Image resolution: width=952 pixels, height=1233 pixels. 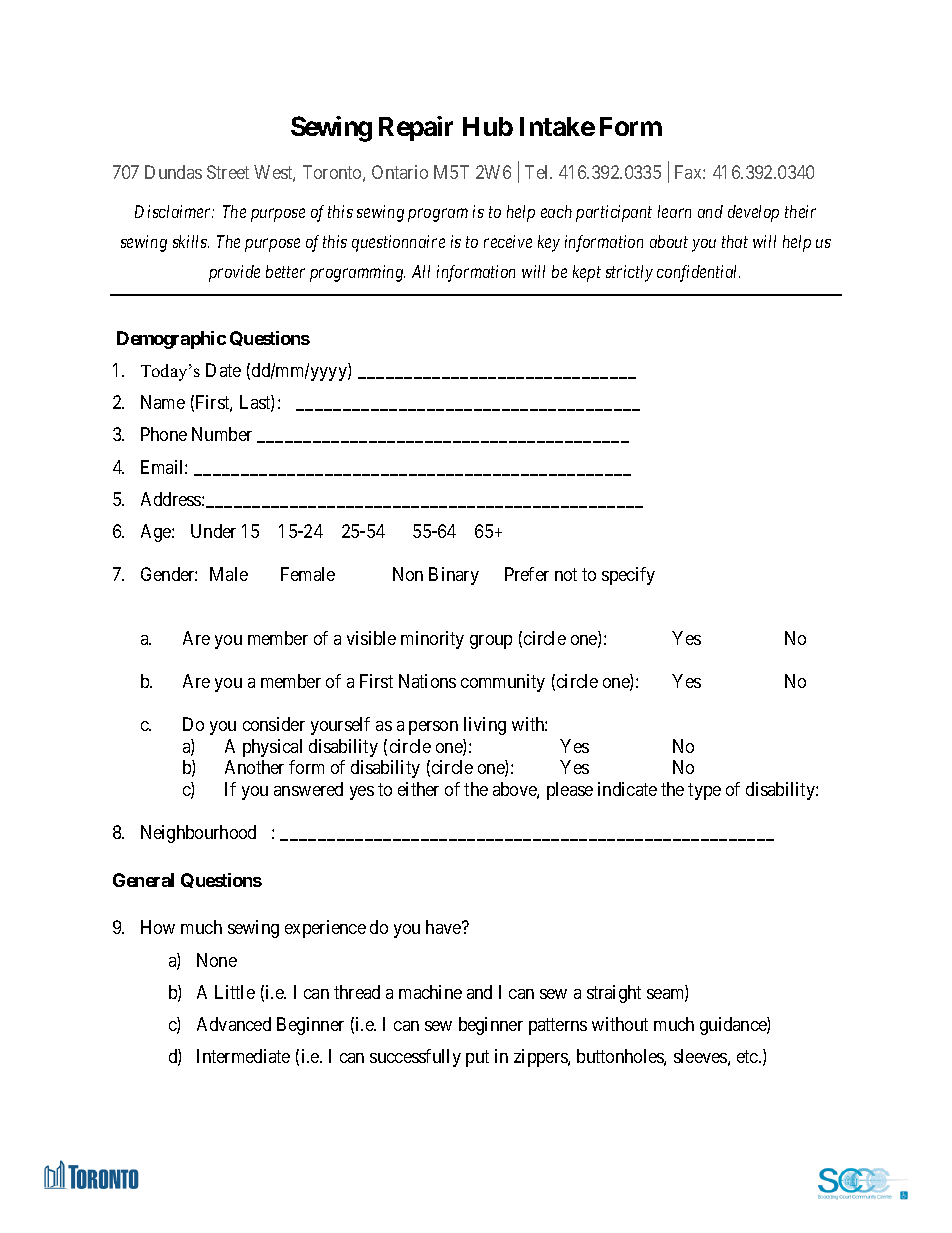 I want to click on Binary, so click(x=454, y=576).
